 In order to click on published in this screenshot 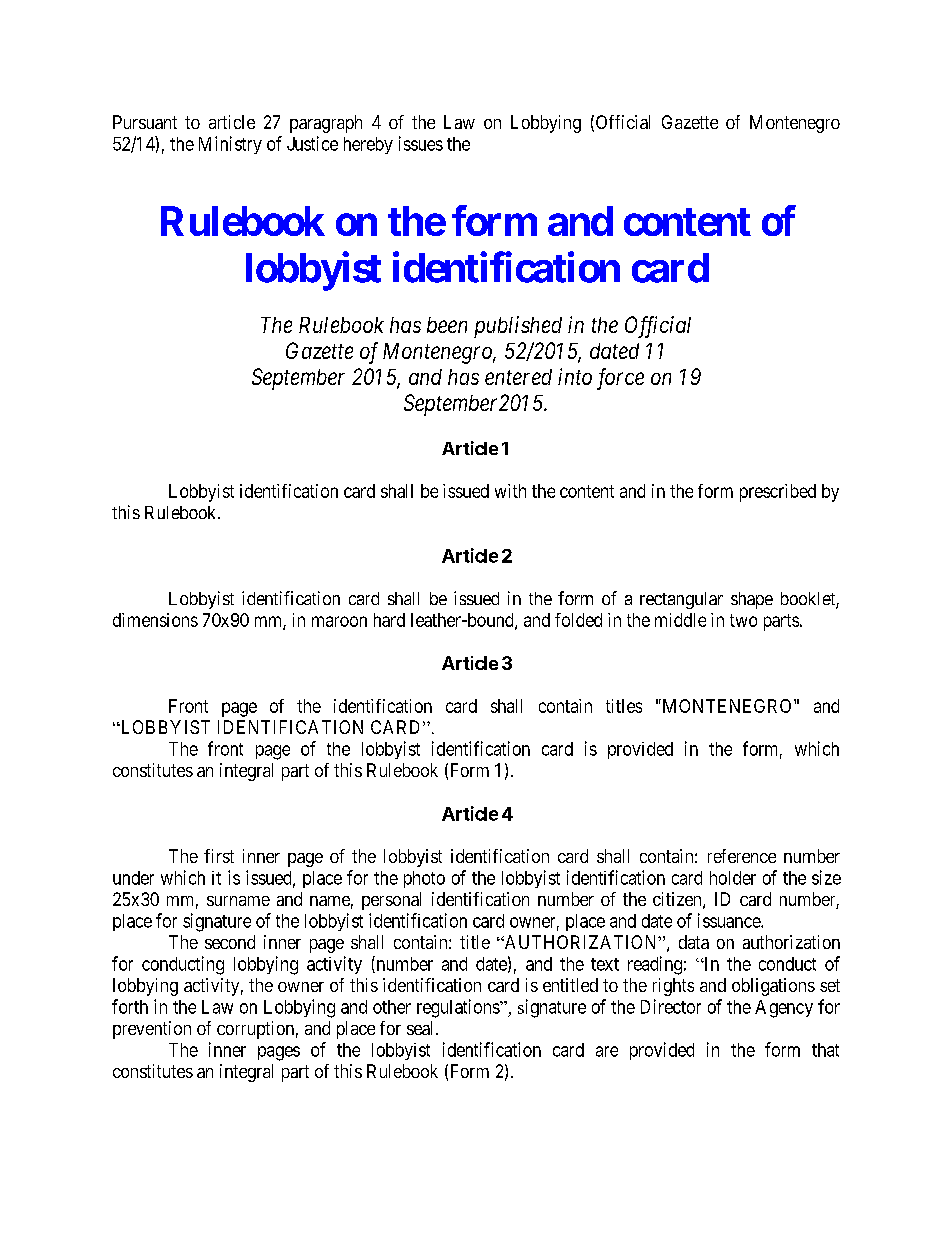, I will do `click(518, 327)`.
